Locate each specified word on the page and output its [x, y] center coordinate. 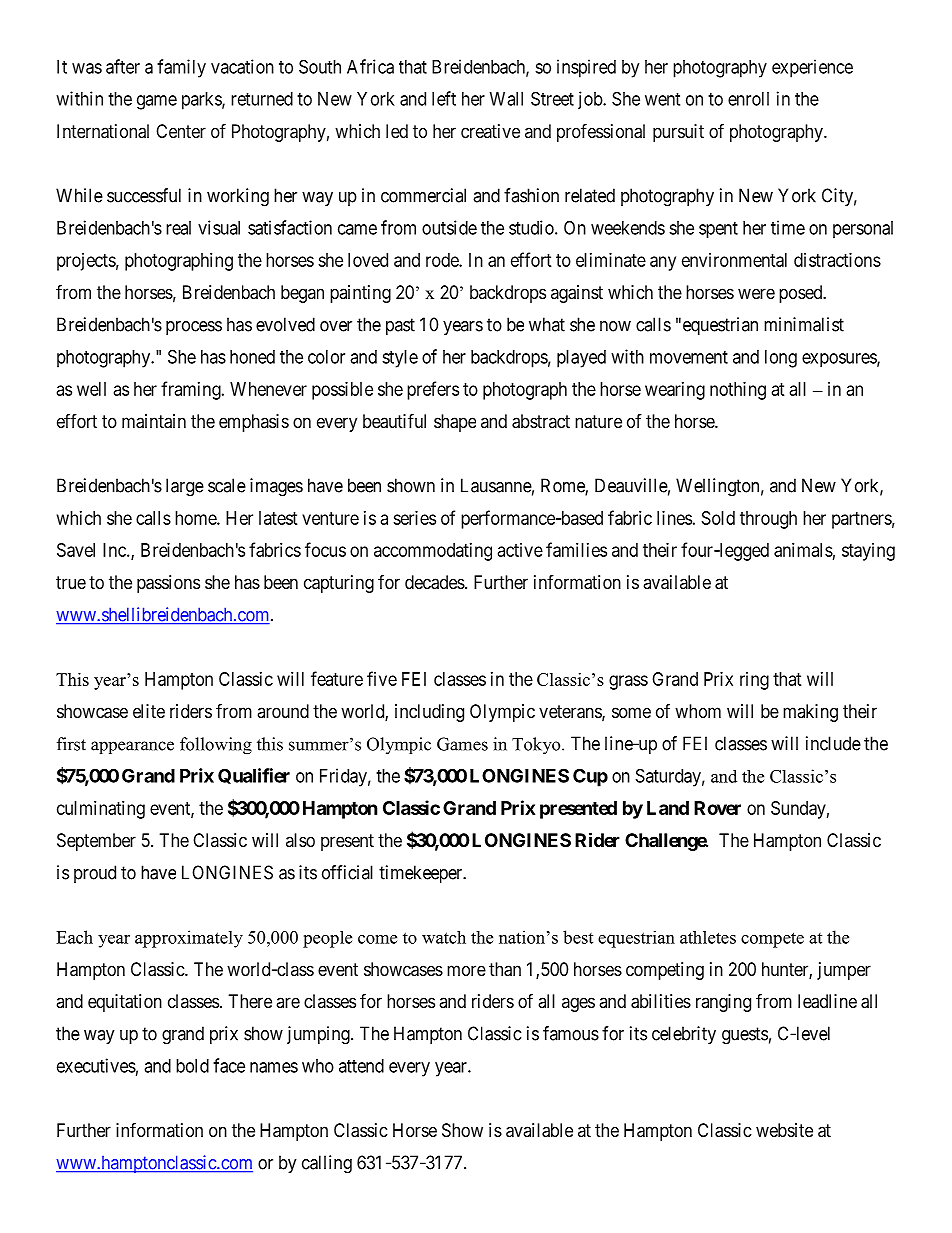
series [414, 518]
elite [149, 711]
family [181, 68]
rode [443, 260]
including [429, 713]
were [756, 293]
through [768, 520]
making [810, 713]
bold [192, 1066]
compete [772, 940]
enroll [748, 99]
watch [444, 937]
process [194, 328]
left [444, 98]
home [196, 518]
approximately [189, 939]
